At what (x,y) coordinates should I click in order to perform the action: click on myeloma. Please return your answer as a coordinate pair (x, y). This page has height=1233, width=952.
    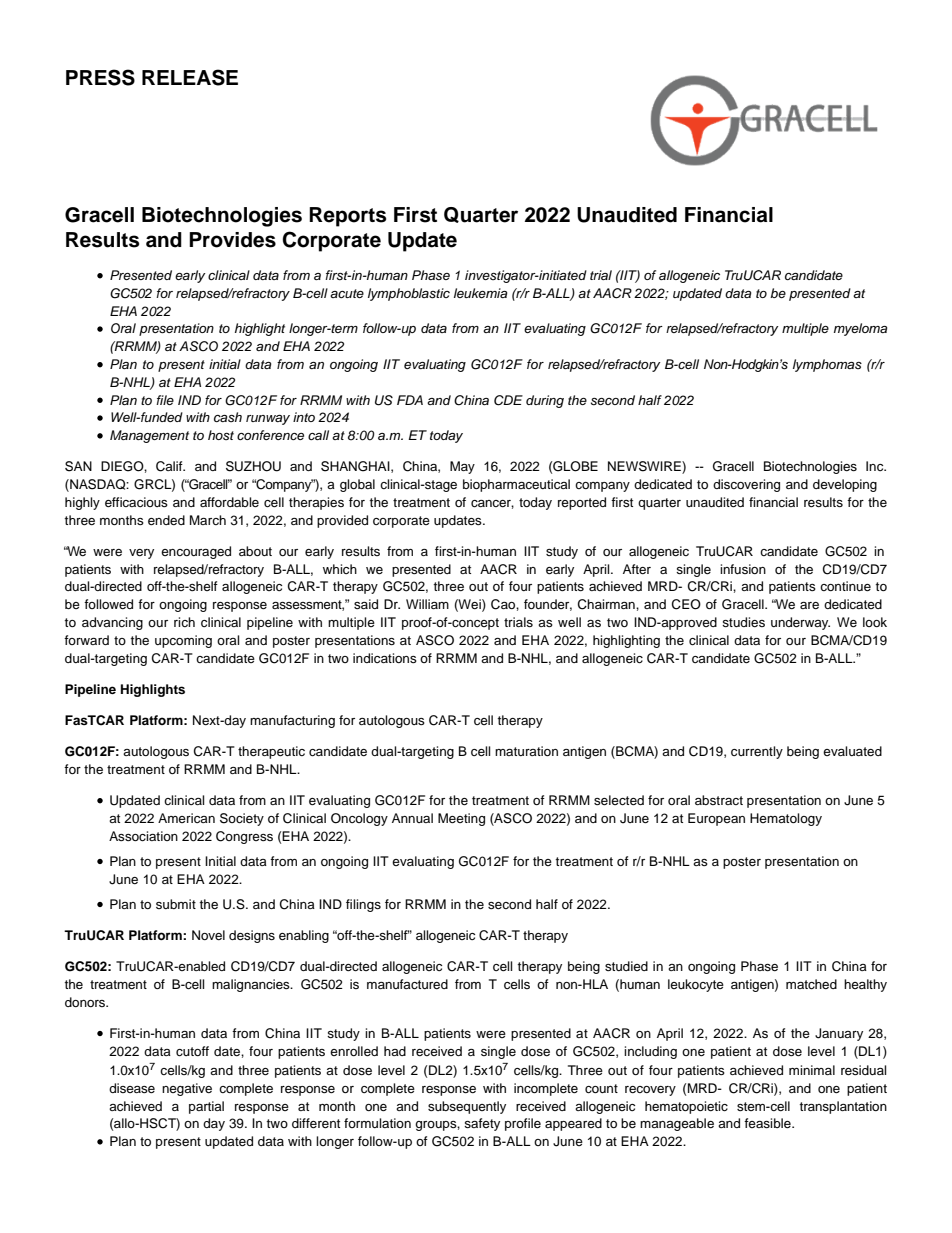
    Looking at the image, I should click on (860, 329).
